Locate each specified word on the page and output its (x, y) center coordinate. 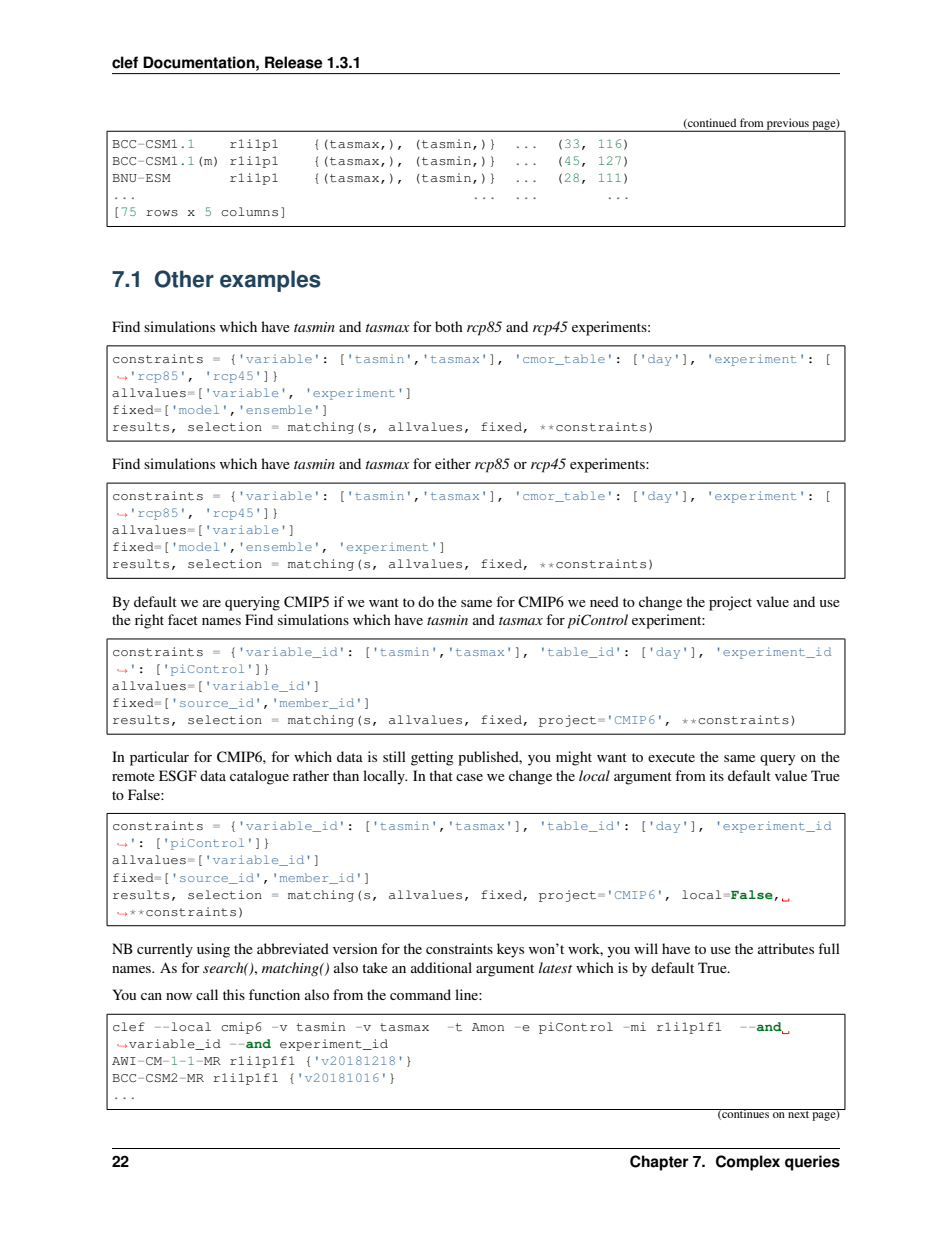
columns (249, 211)
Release (294, 62)
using (213, 950)
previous (788, 125)
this (234, 994)
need (604, 601)
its (717, 775)
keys (510, 950)
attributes (786, 948)
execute (671, 757)
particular (159, 758)
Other (184, 279)
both (449, 326)
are (212, 603)
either (453, 463)
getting (432, 758)
